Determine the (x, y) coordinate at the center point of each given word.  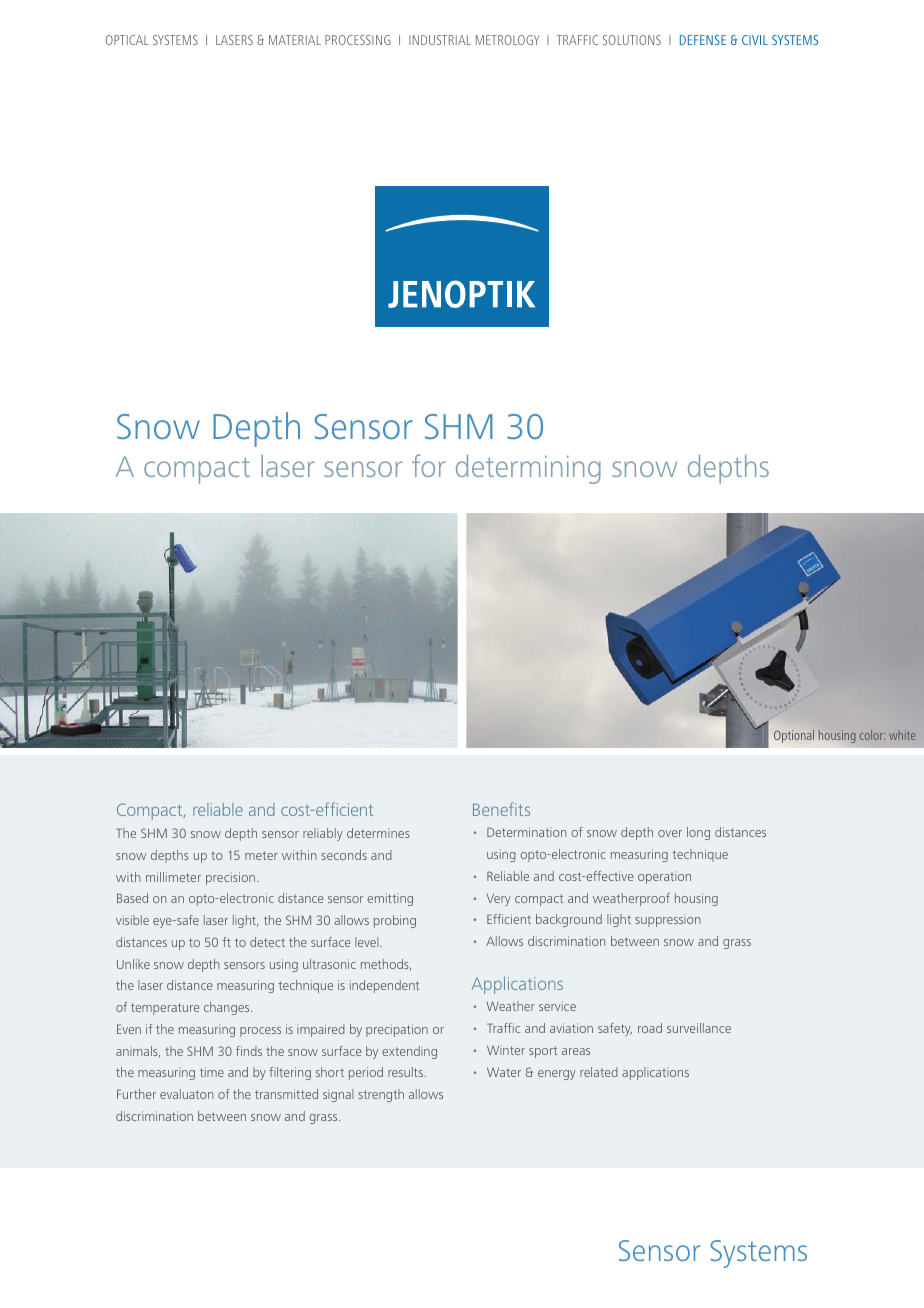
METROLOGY (507, 40)
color (872, 735)
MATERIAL (295, 40)
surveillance (699, 1028)
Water (504, 1072)
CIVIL (755, 40)
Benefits (501, 809)
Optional (794, 736)
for (429, 465)
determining (528, 469)
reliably (323, 834)
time (212, 1072)
